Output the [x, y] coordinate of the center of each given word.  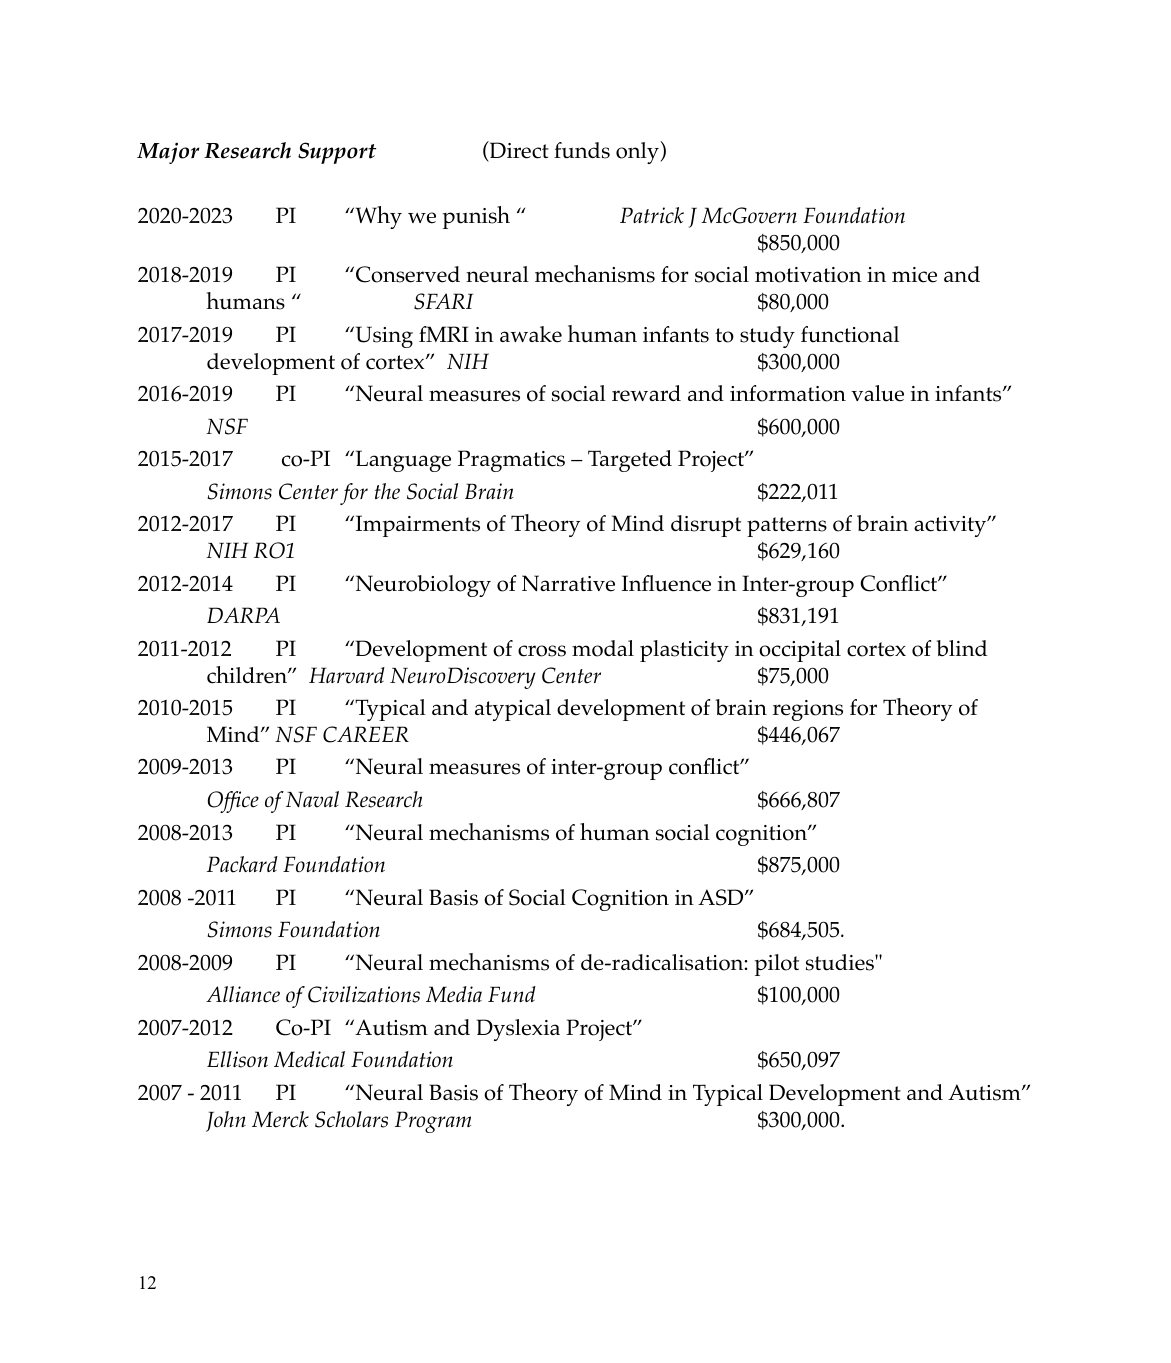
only [638, 152]
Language [402, 461]
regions [808, 710]
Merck [280, 1119]
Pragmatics [511, 461]
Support [337, 153]
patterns [787, 527]
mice [914, 275]
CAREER [366, 734]
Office [233, 802]
